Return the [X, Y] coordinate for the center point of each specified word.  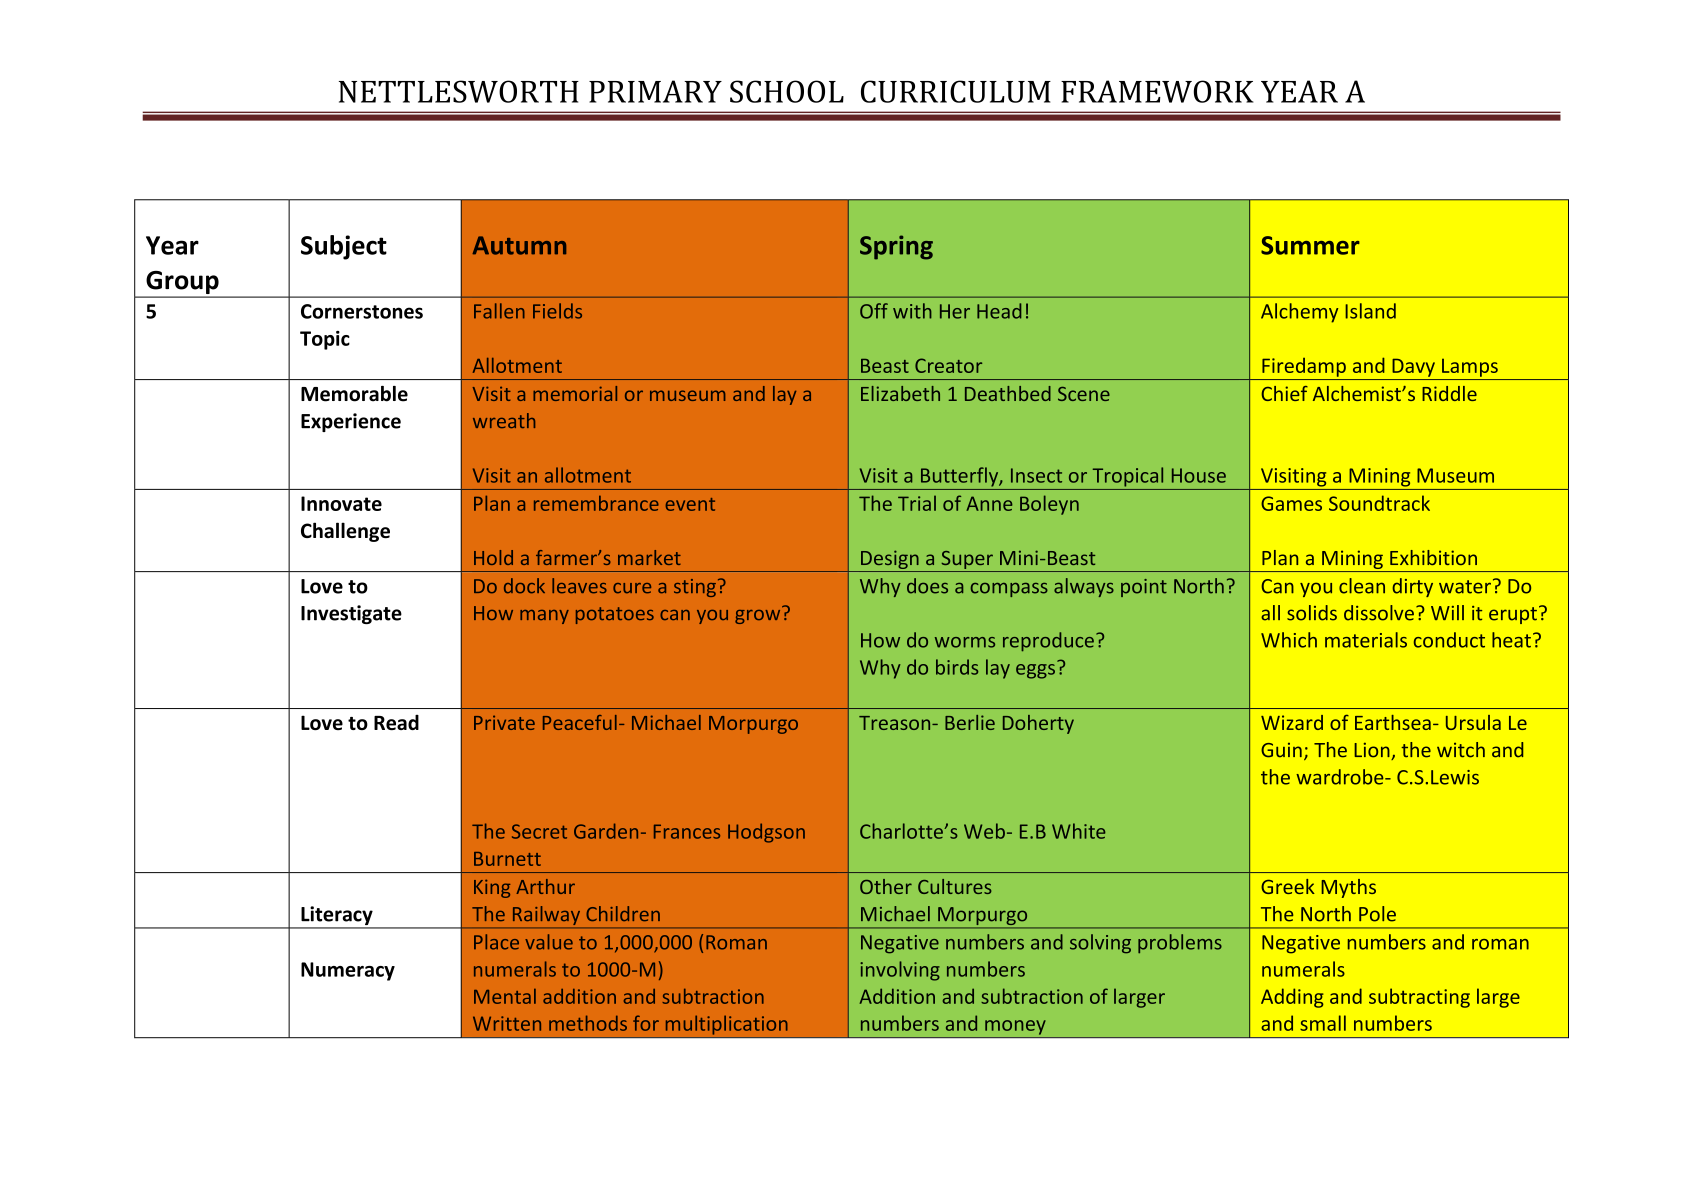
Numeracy [348, 971]
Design [890, 561]
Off [874, 311]
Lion [1373, 751]
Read [396, 722]
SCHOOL [787, 91]
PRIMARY [655, 91]
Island [1370, 311]
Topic [325, 340]
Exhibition [1433, 557]
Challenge [345, 532]
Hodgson [766, 833]
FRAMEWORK [1157, 91]
